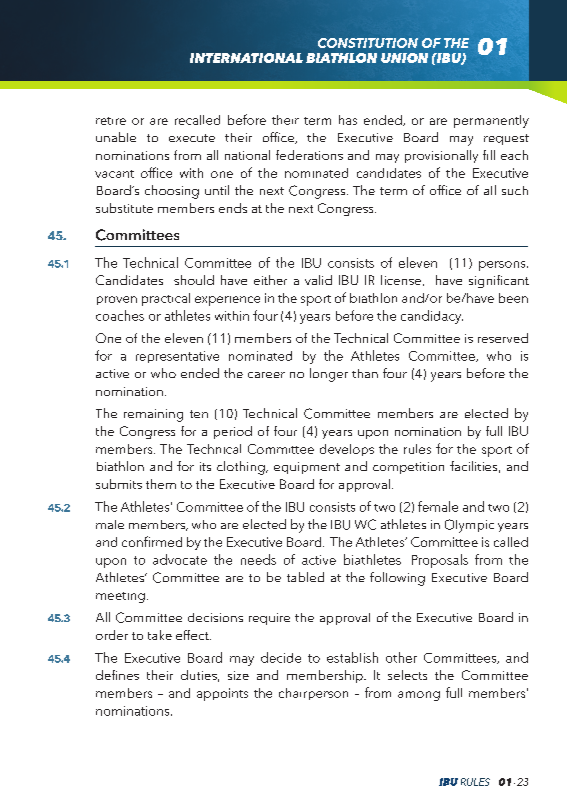 The width and height of the screenshot is (567, 811). What do you see at coordinates (307, 468) in the screenshot?
I see `equipment` at bounding box center [307, 468].
